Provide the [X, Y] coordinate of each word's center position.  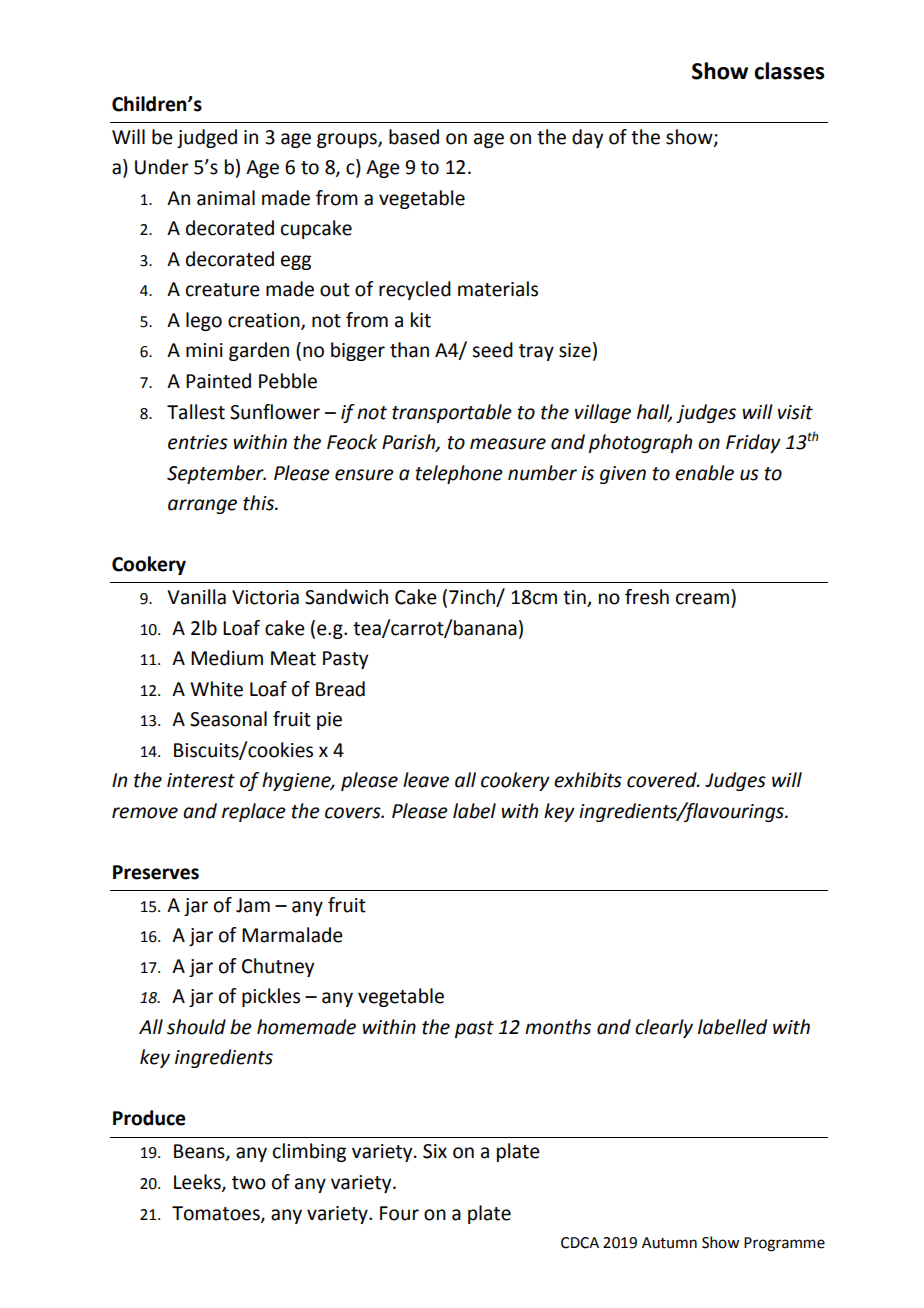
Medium [227, 658]
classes [789, 71]
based [414, 137]
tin [575, 598]
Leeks [198, 1183]
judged [207, 138]
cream [702, 599]
